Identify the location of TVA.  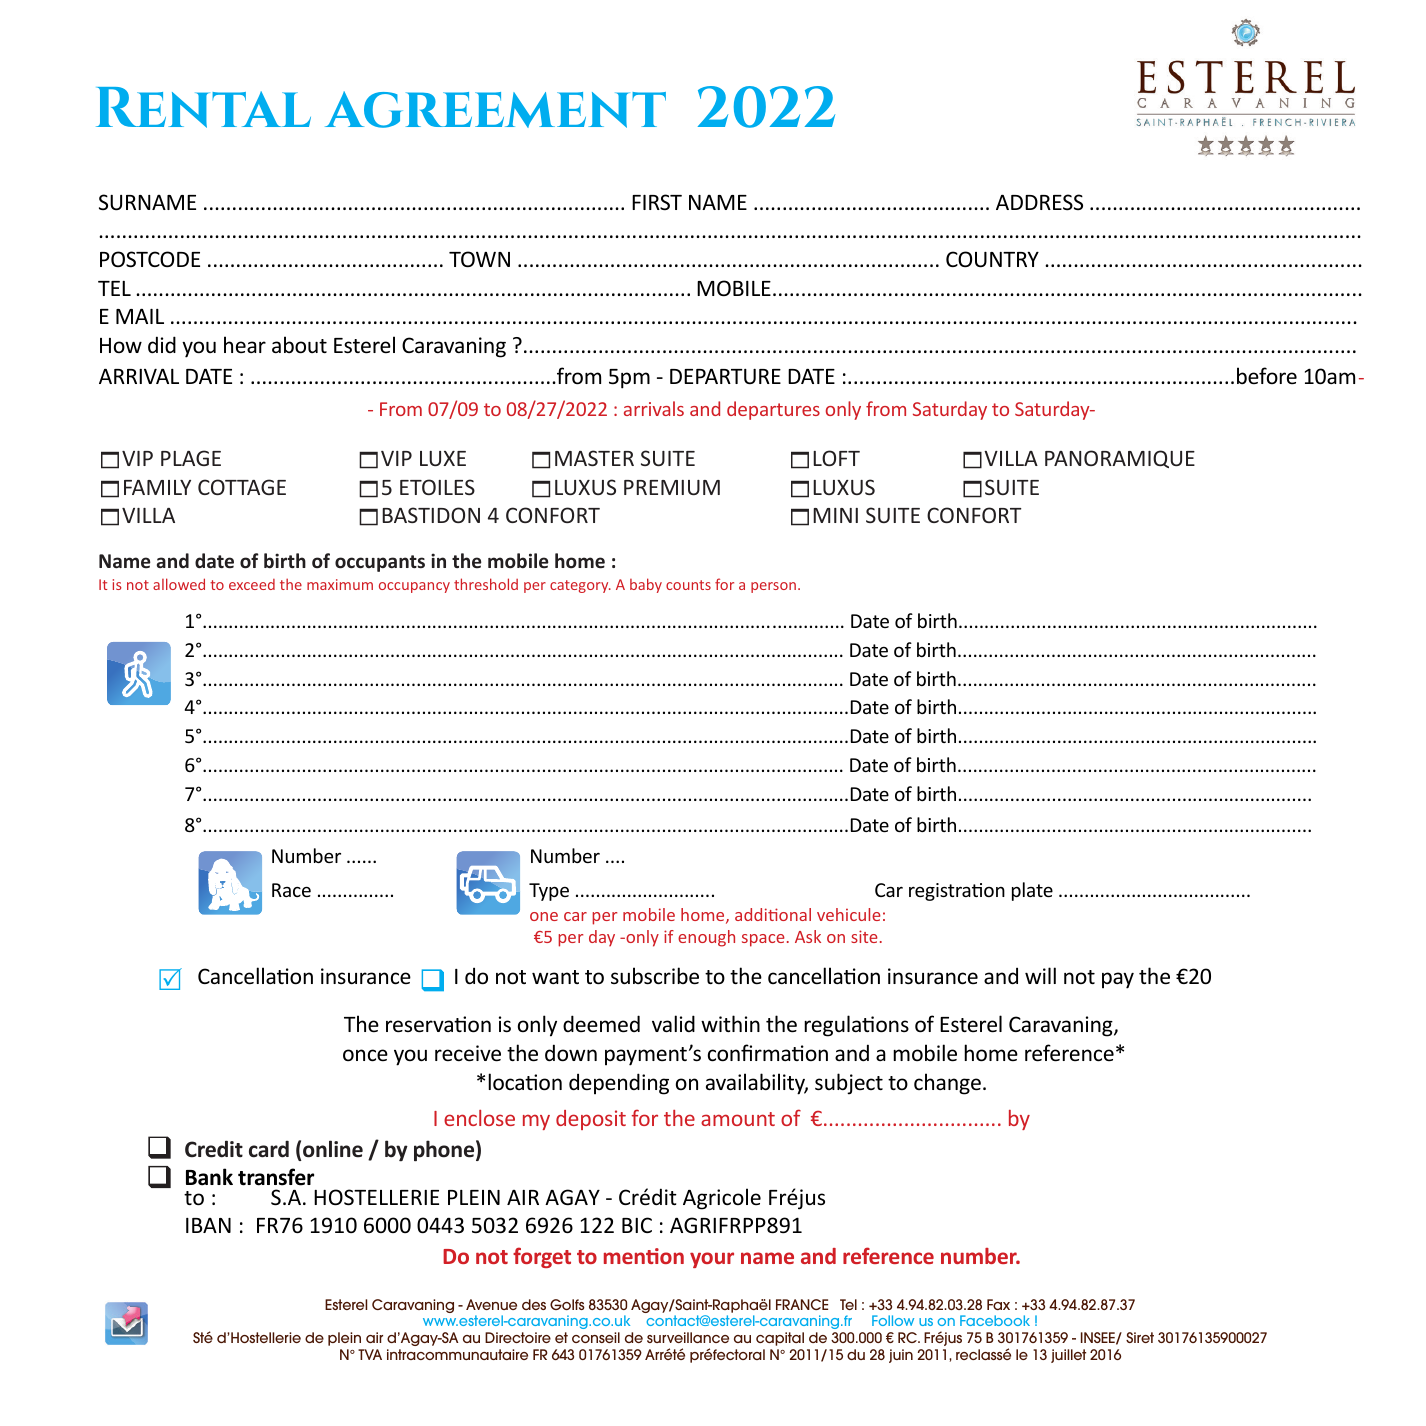
(370, 1354).
